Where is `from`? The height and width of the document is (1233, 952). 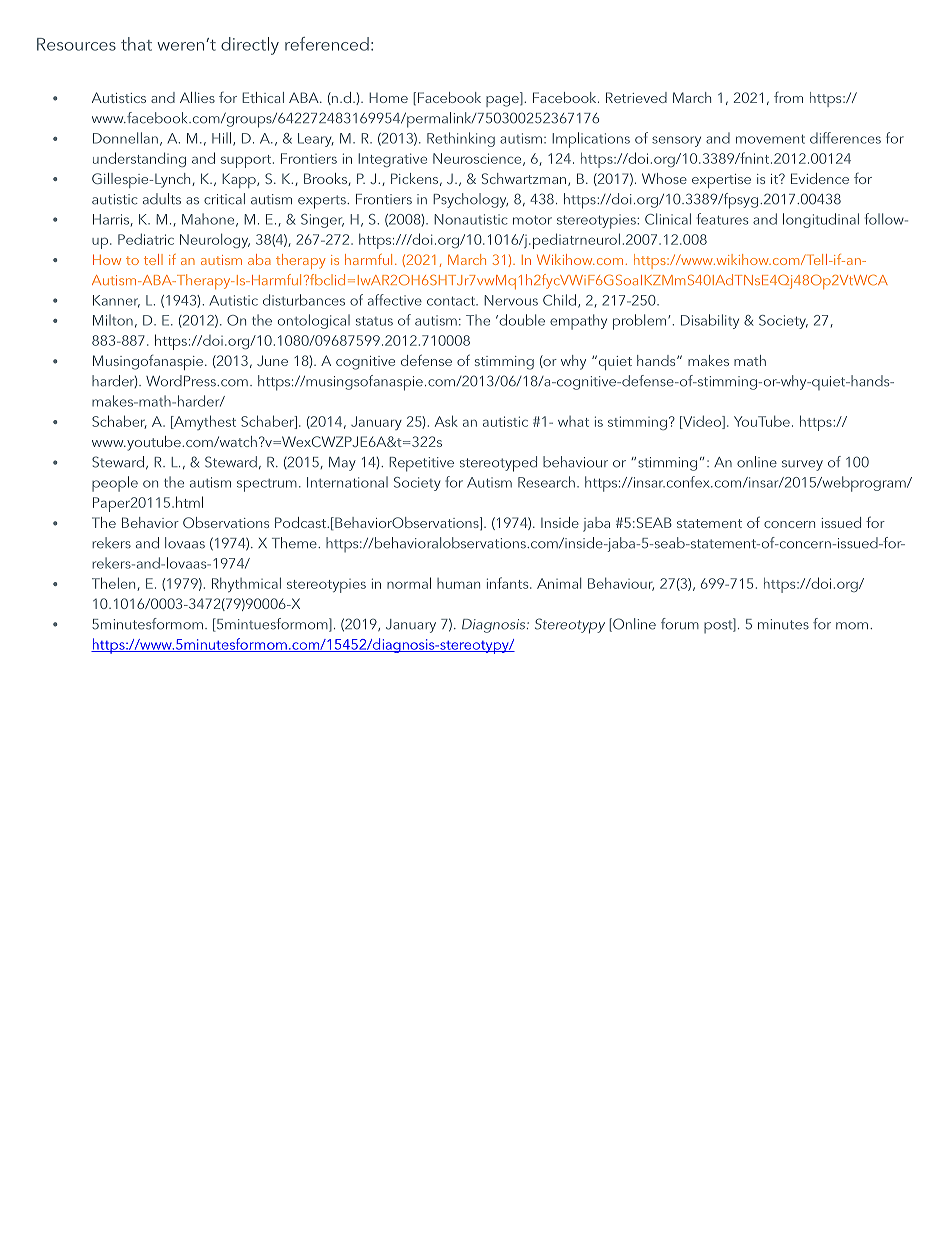
from is located at coordinates (788, 97).
